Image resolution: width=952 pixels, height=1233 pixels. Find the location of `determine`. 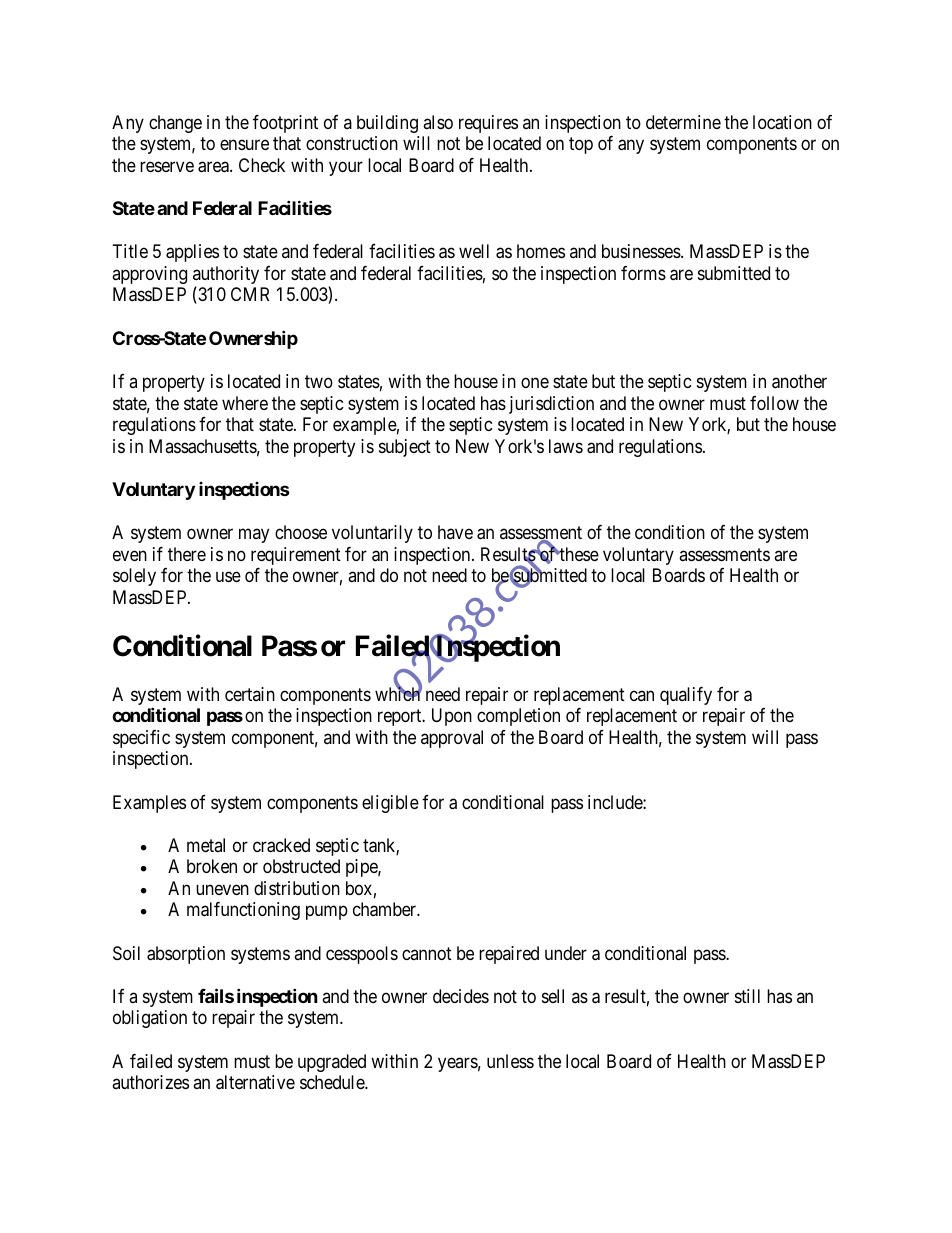

determine is located at coordinates (683, 122).
